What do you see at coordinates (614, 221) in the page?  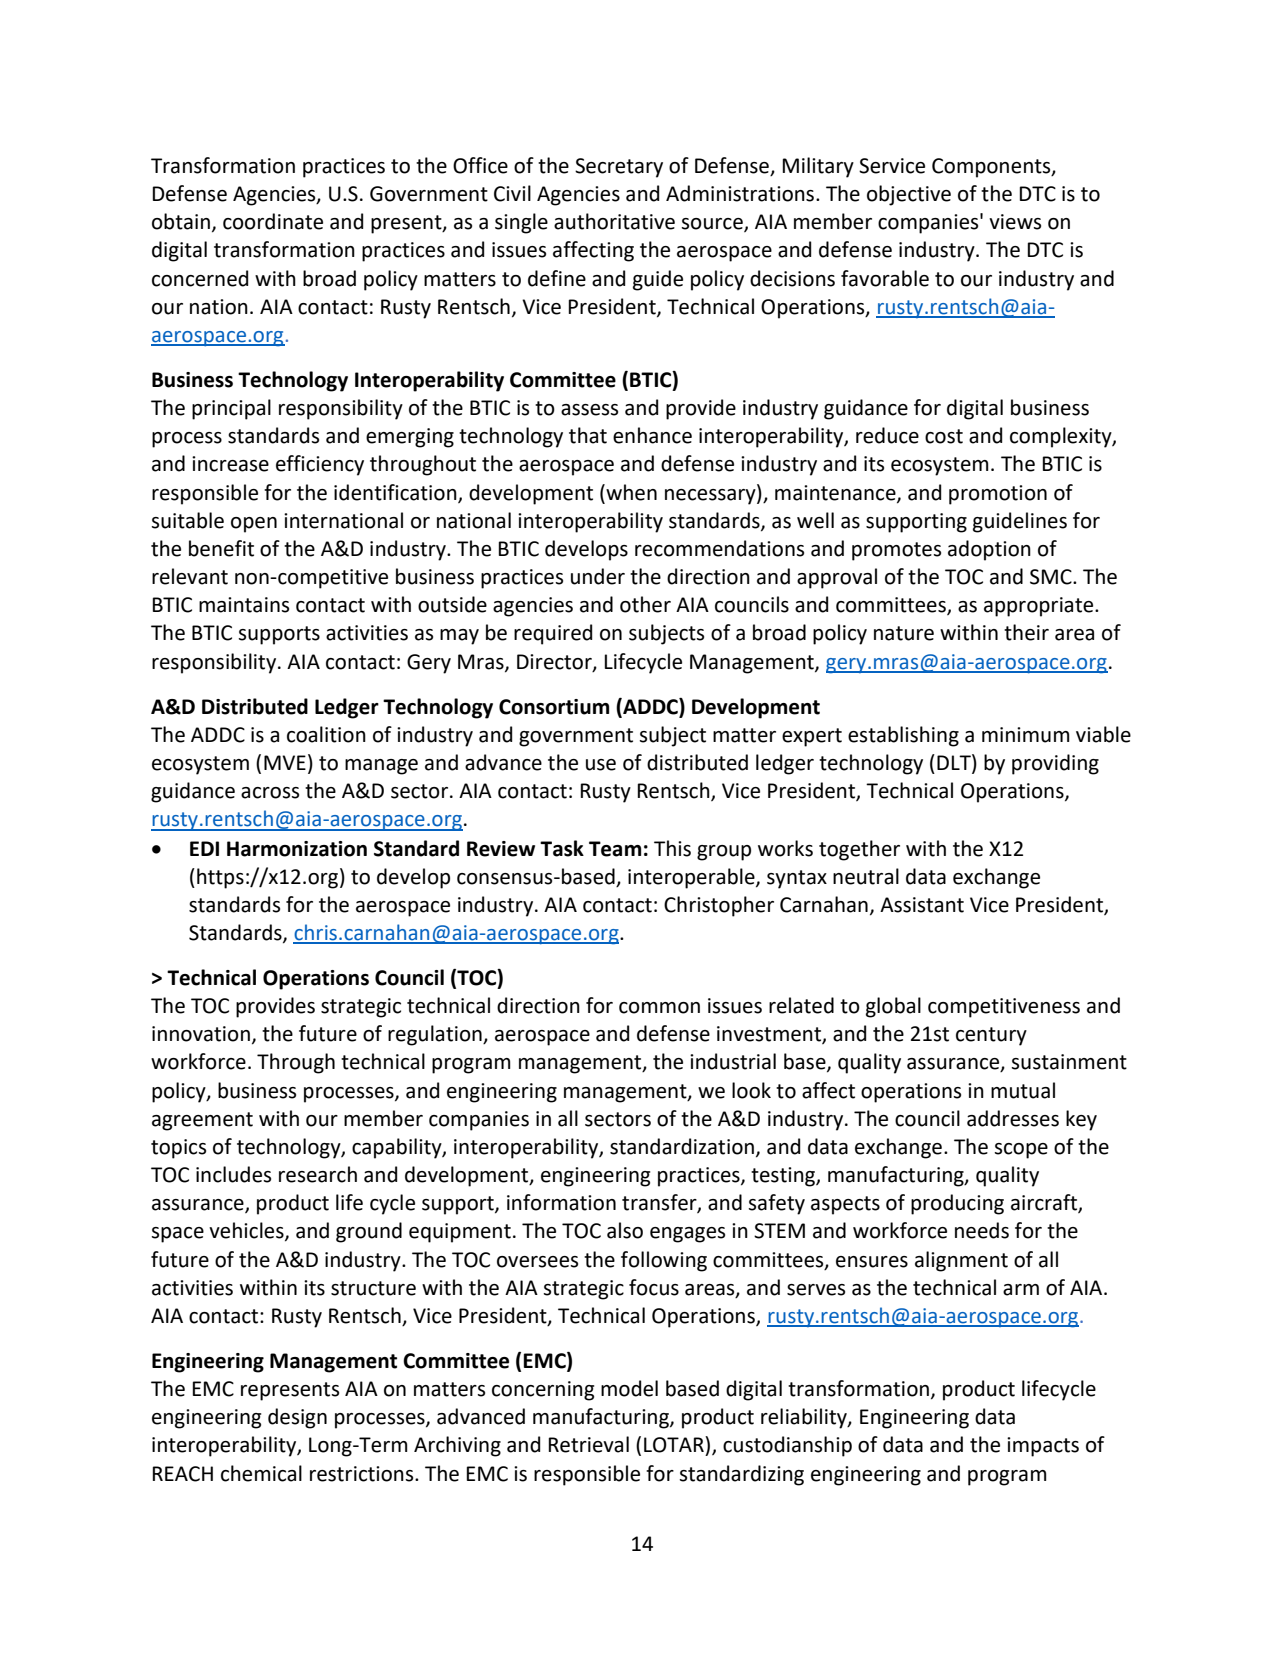 I see `authoritative` at bounding box center [614, 221].
